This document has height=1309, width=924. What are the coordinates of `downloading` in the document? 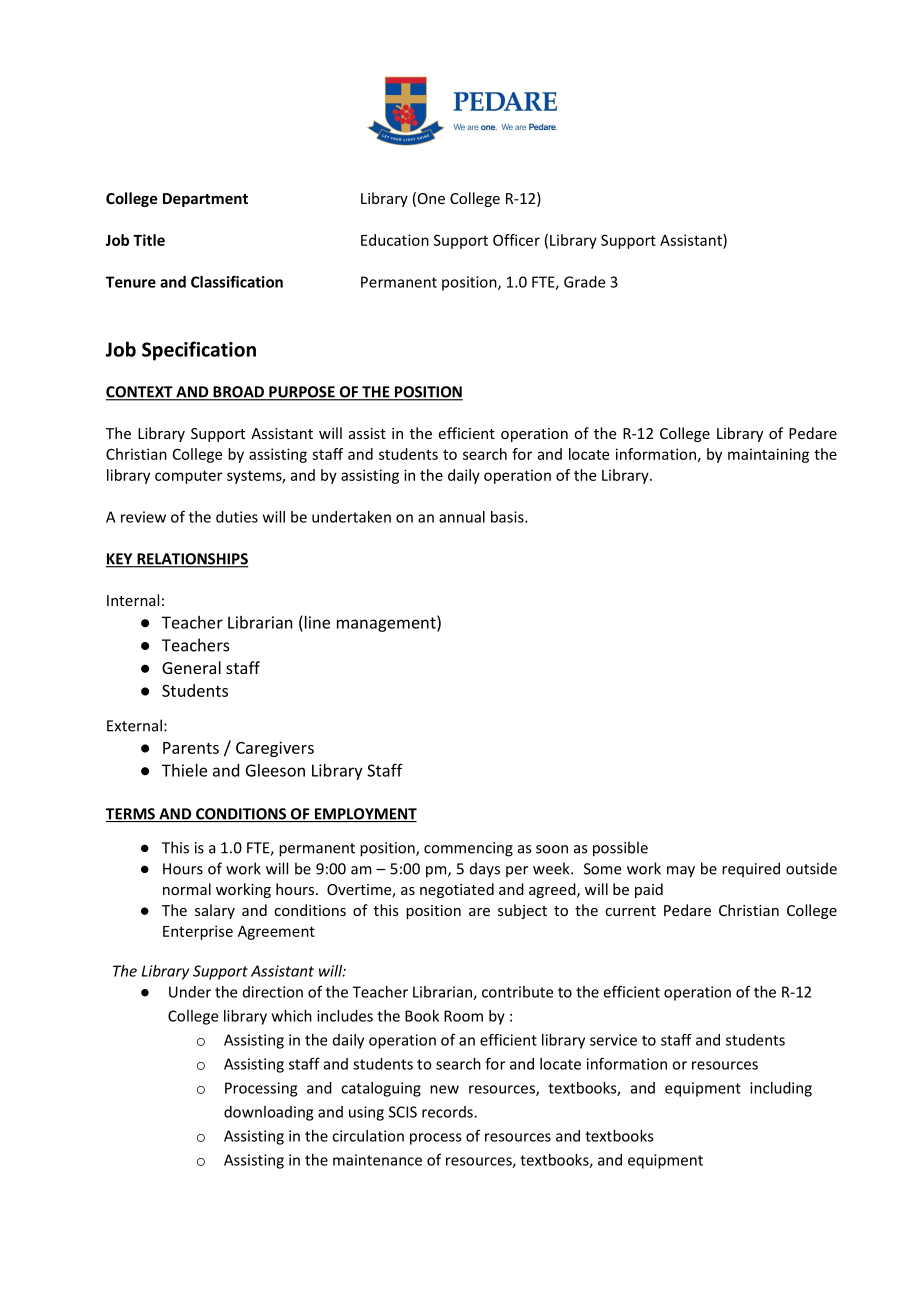 It's located at (268, 1113).
